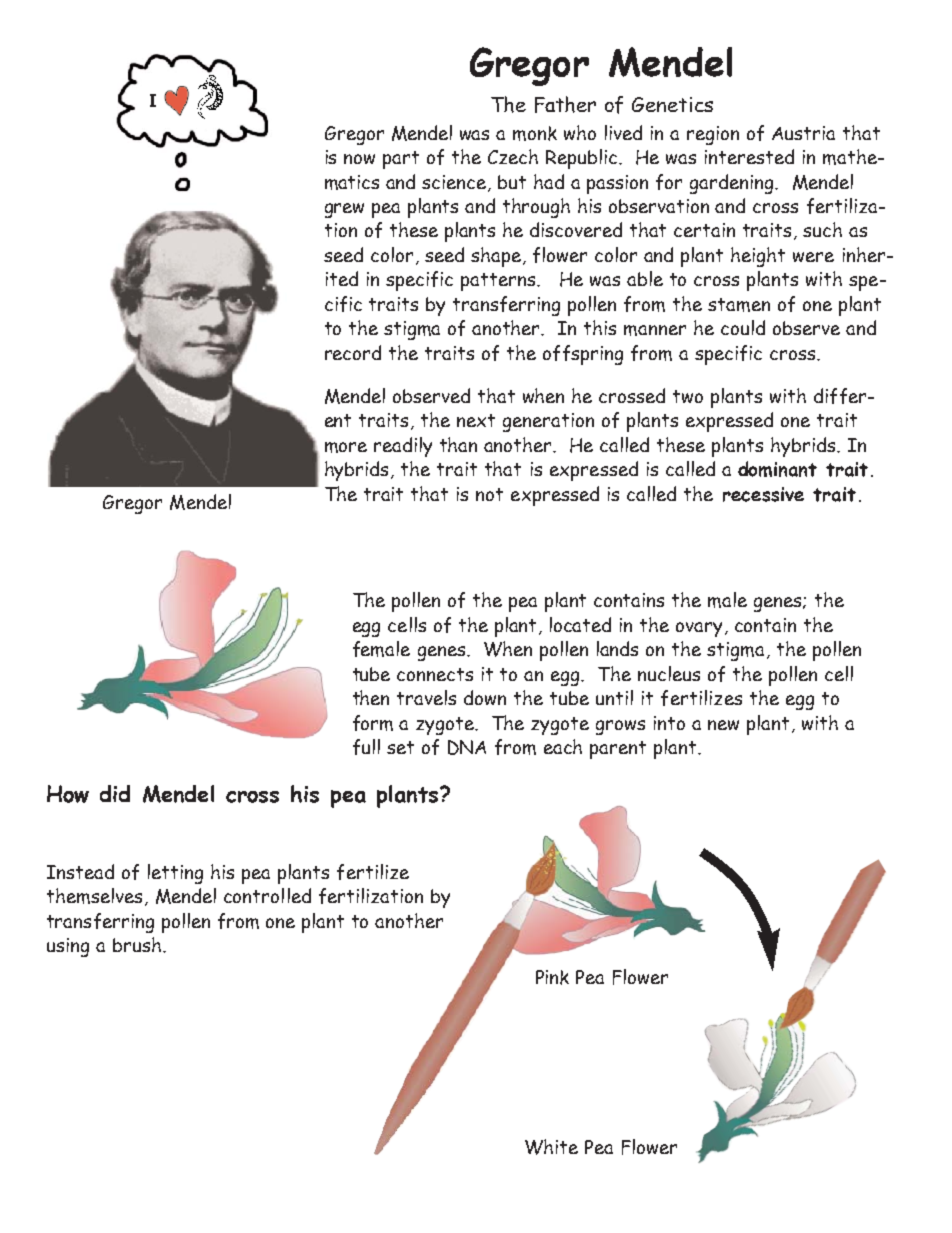 This document has width=952, height=1233. I want to click on ovary, so click(699, 629).
